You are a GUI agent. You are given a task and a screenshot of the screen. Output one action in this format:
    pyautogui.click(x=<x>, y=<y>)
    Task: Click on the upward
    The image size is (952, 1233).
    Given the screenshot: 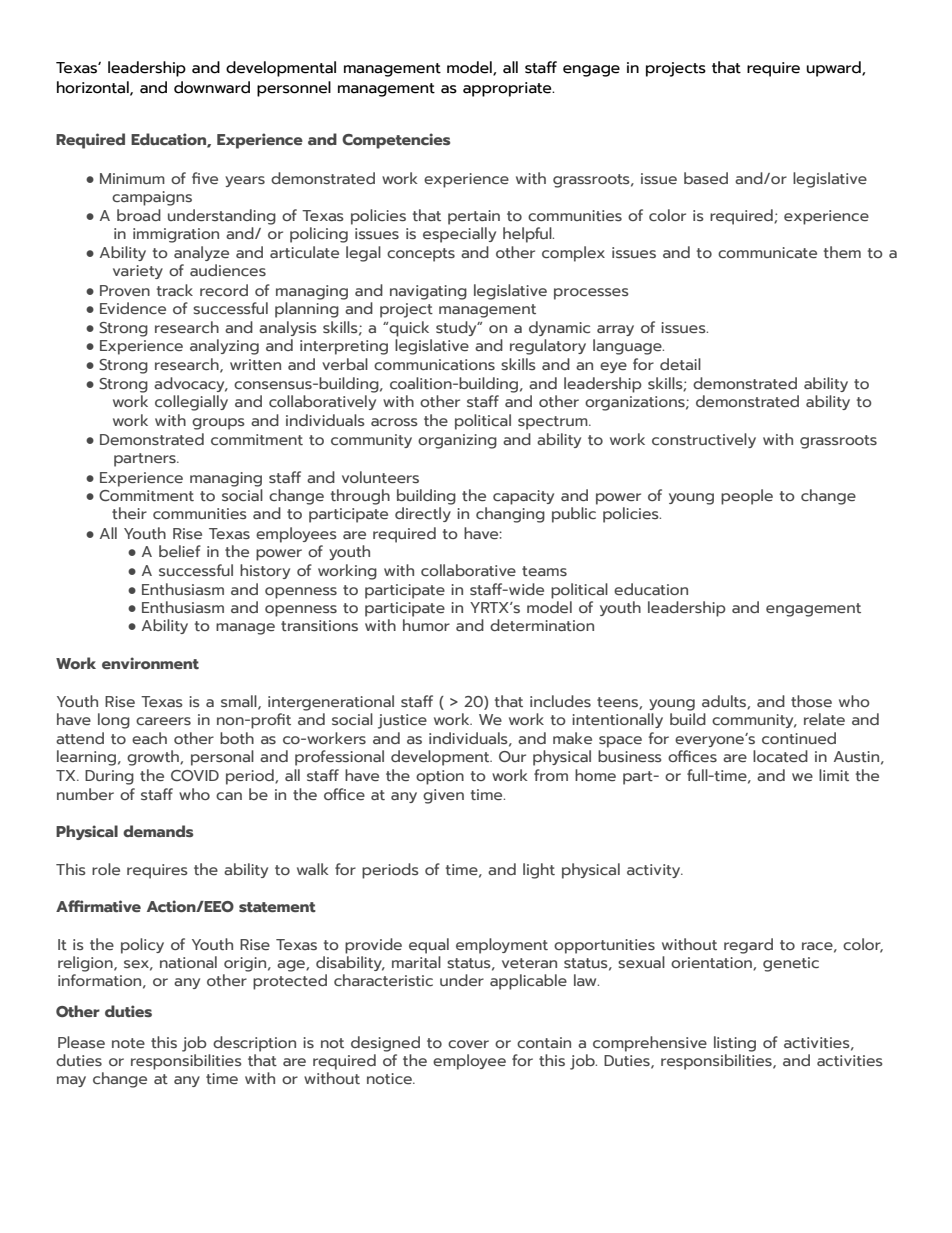 What is the action you would take?
    pyautogui.click(x=835, y=69)
